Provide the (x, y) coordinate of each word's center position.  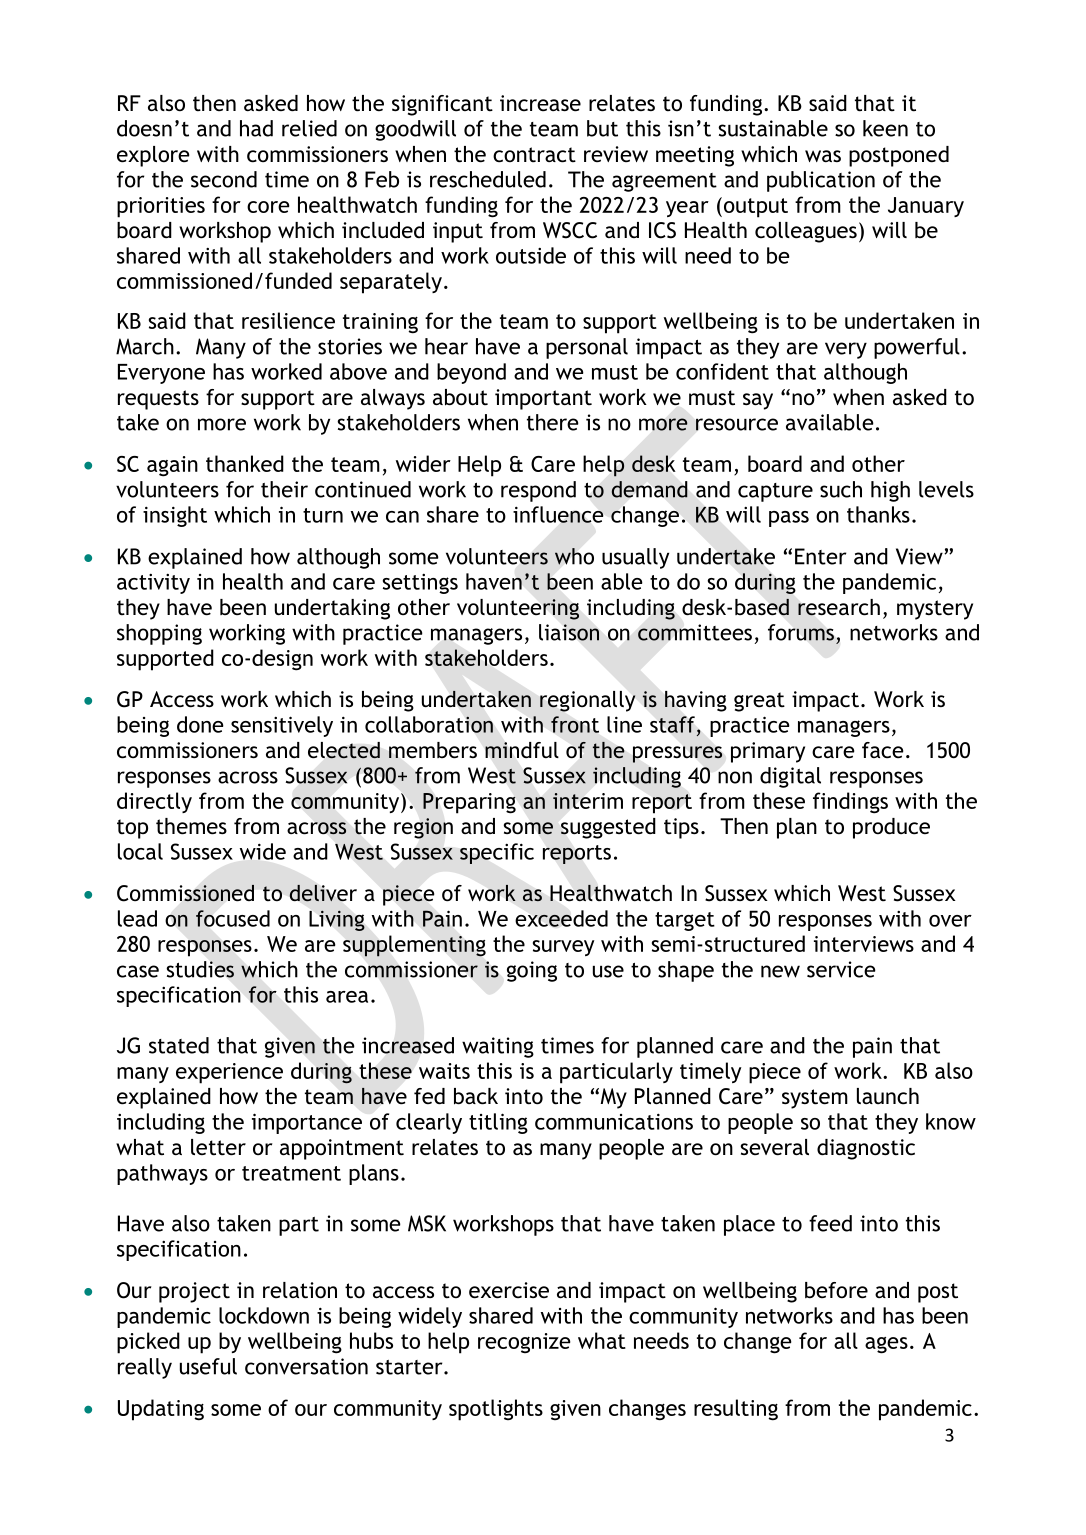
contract (534, 155)
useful (208, 1366)
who (574, 556)
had (256, 128)
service (841, 969)
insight (175, 516)
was (823, 156)
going (532, 971)
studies (200, 969)
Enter (821, 556)
